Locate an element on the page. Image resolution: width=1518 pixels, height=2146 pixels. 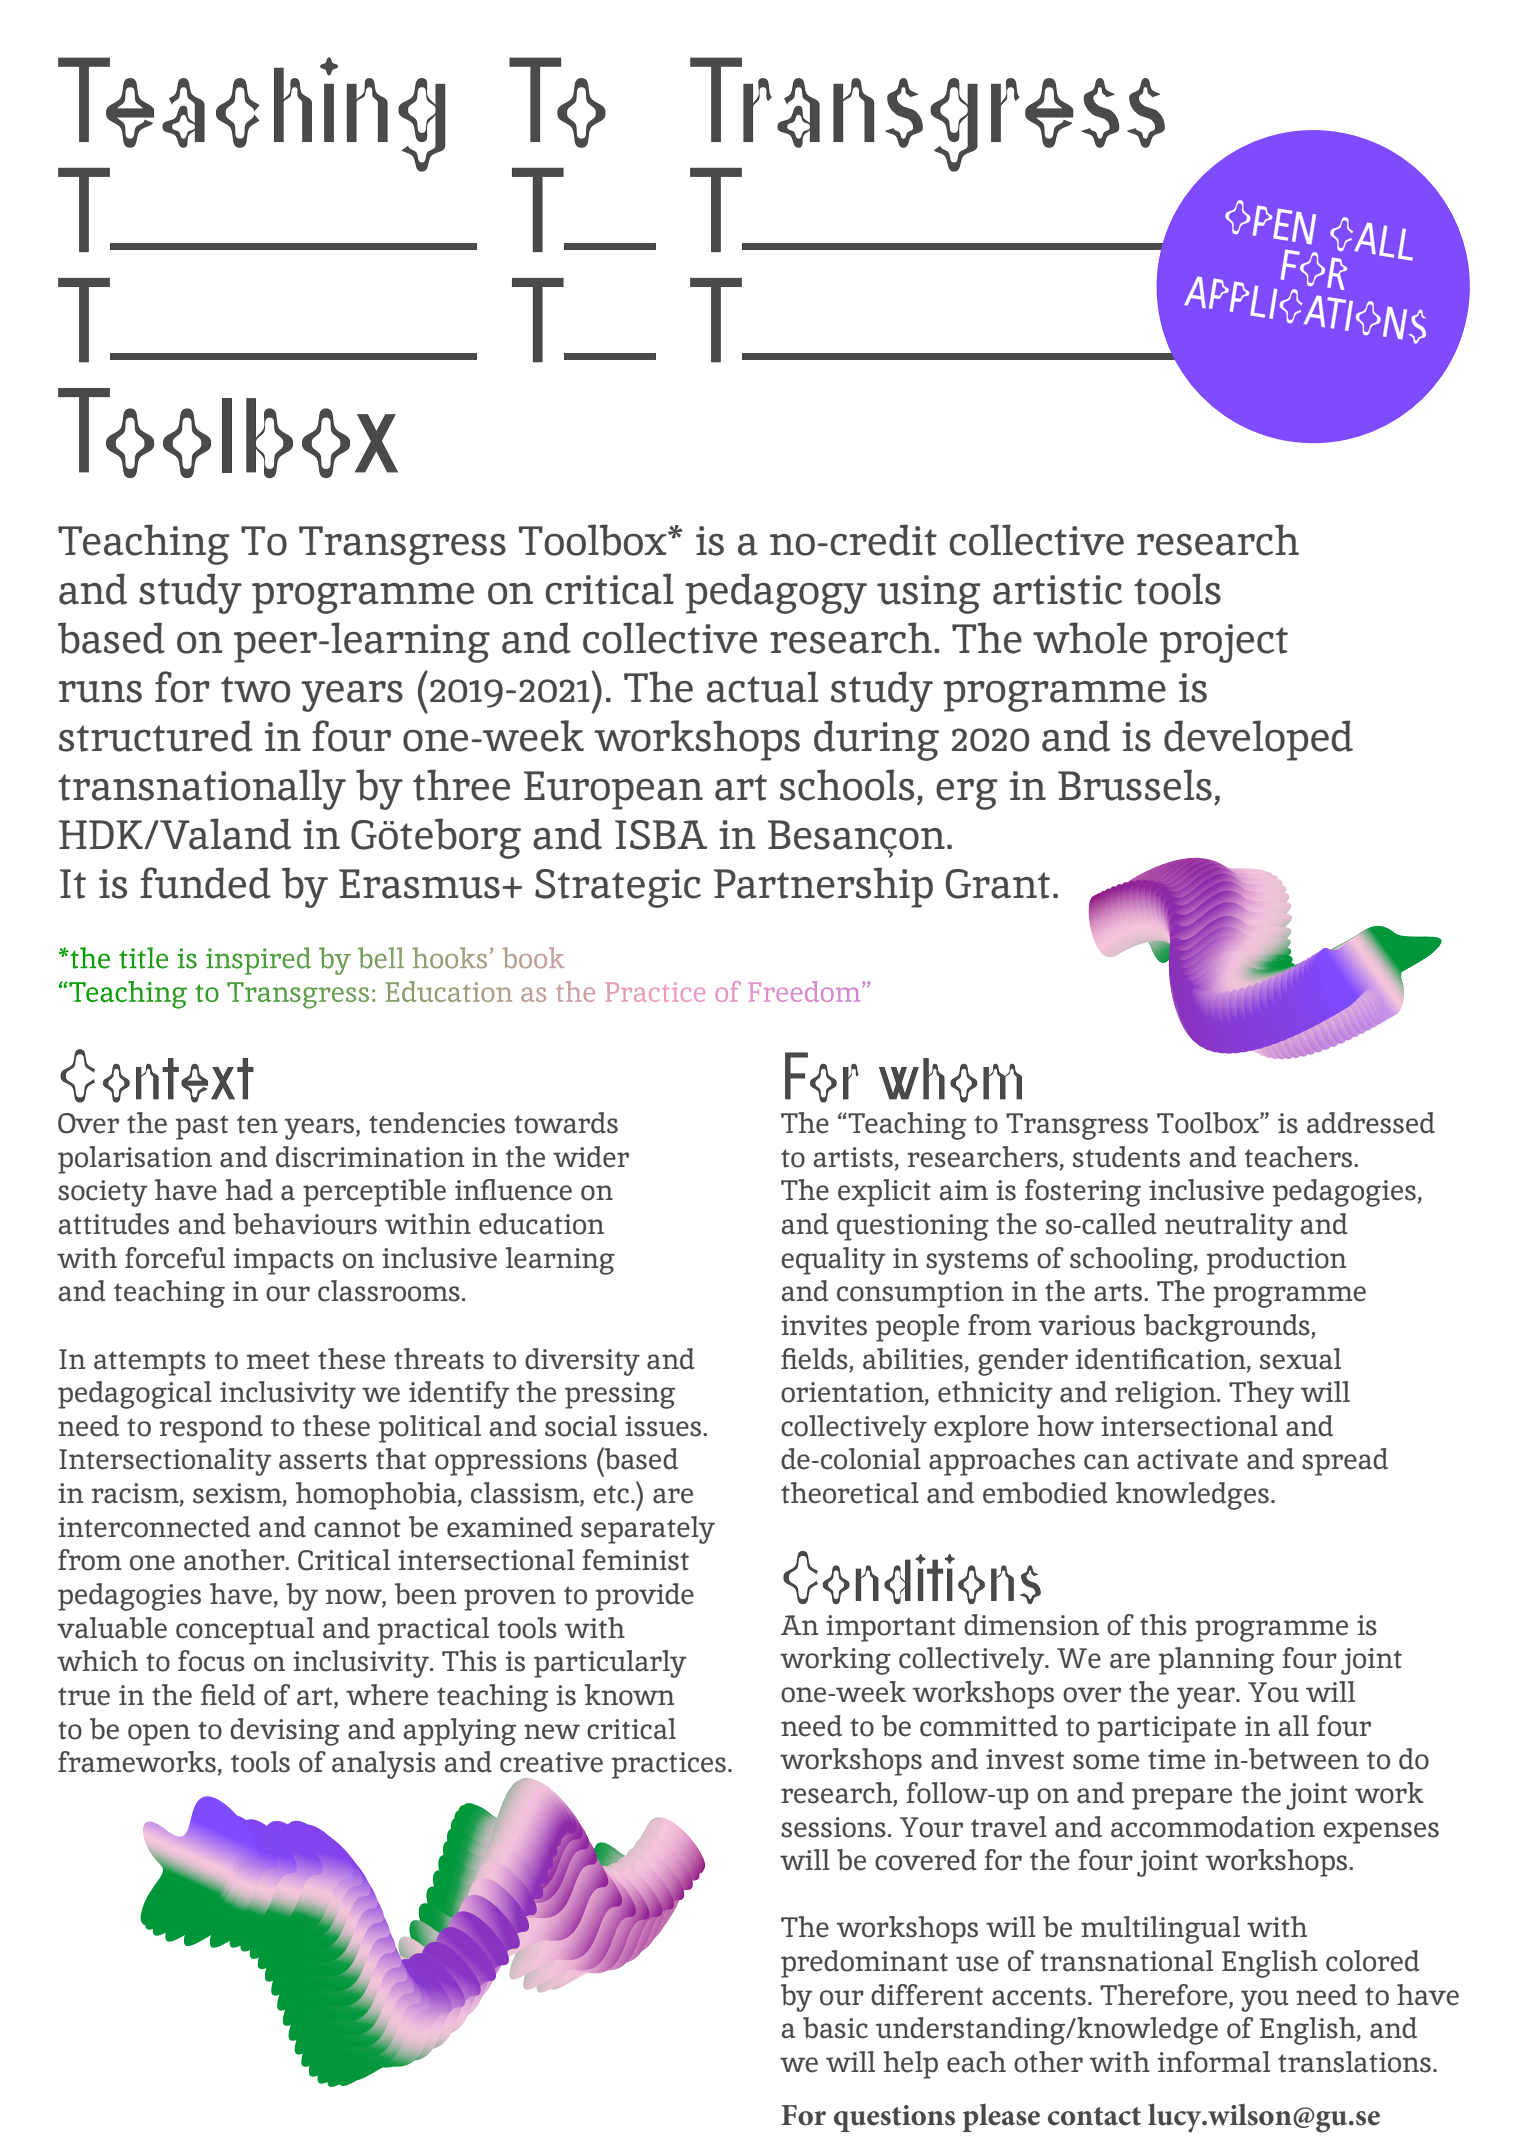
analysis is located at coordinates (384, 1765).
